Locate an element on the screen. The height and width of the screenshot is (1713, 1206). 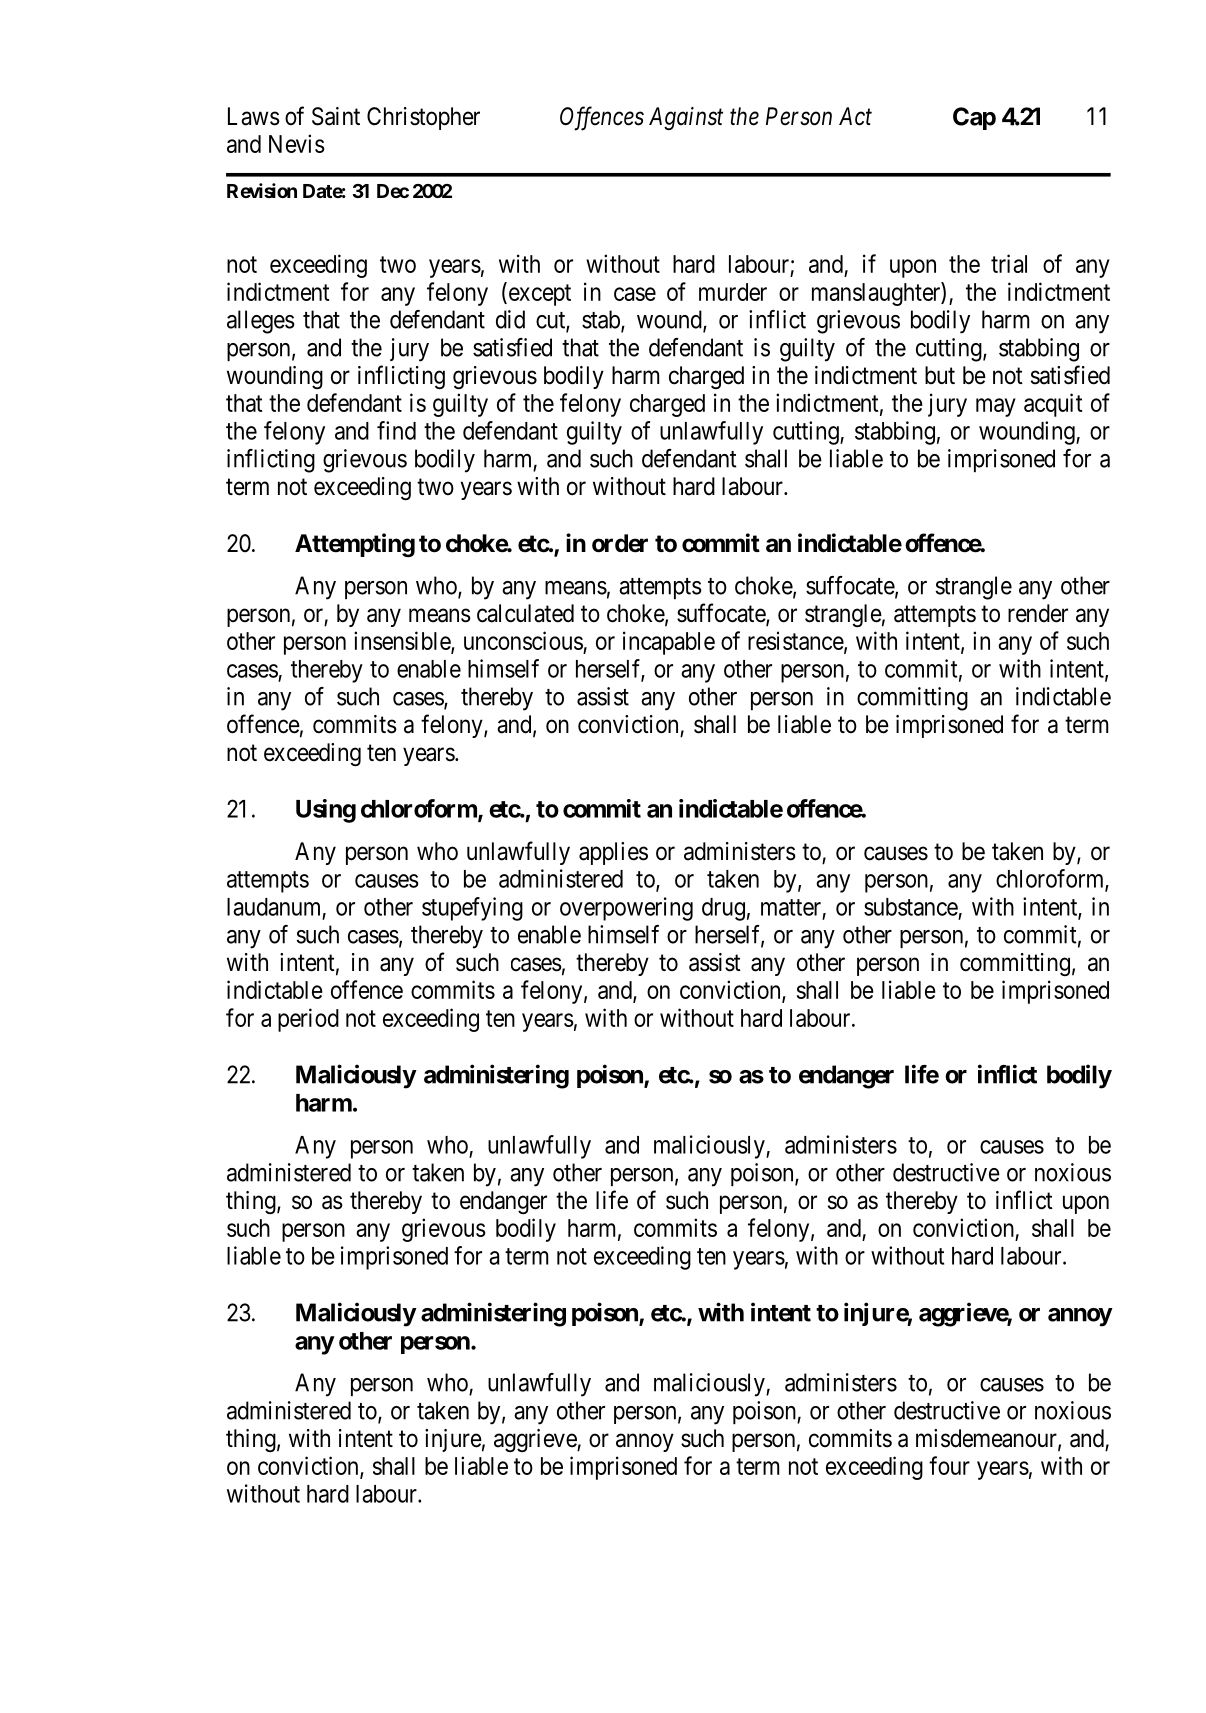
Saint is located at coordinates (336, 116).
